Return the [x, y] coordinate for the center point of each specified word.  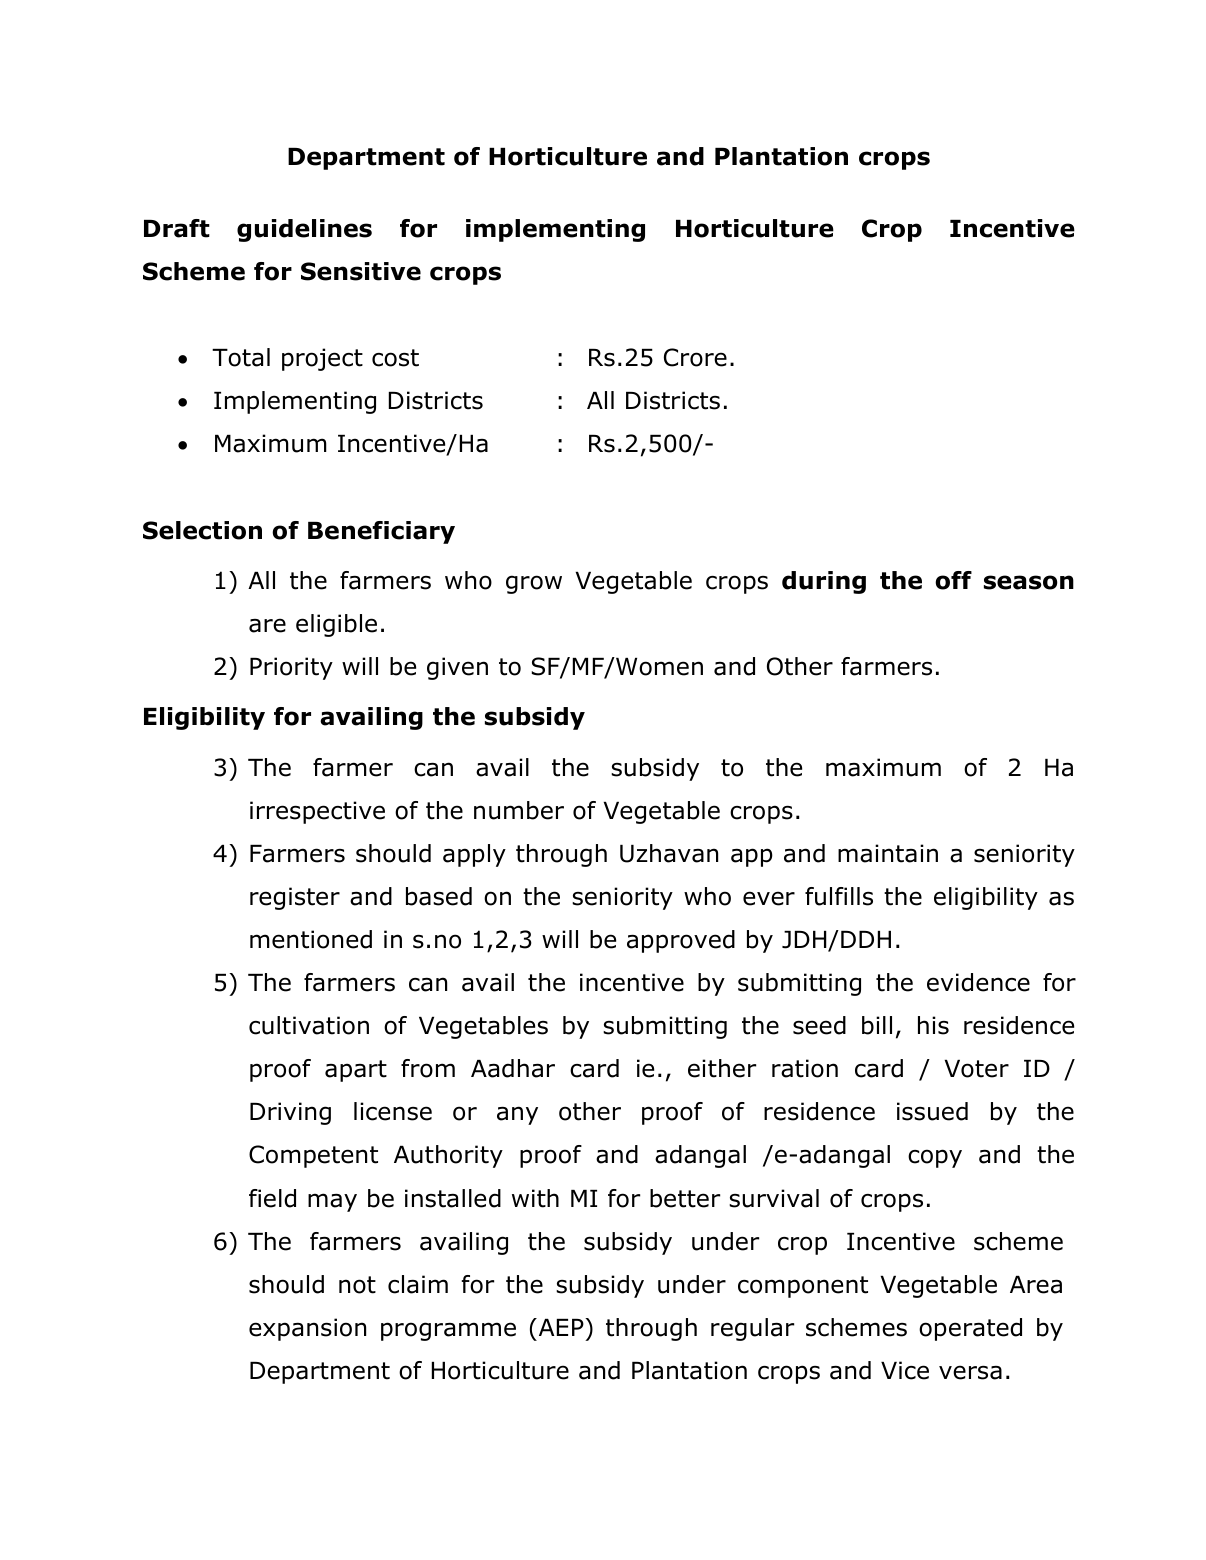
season [1029, 582]
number [519, 810]
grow [534, 584]
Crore [695, 357]
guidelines [304, 230]
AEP [561, 1327]
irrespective [317, 812]
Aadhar [513, 1068]
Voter [977, 1069]
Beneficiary [381, 532]
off [953, 580]
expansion [307, 1329]
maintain [888, 853]
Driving [290, 1113]
